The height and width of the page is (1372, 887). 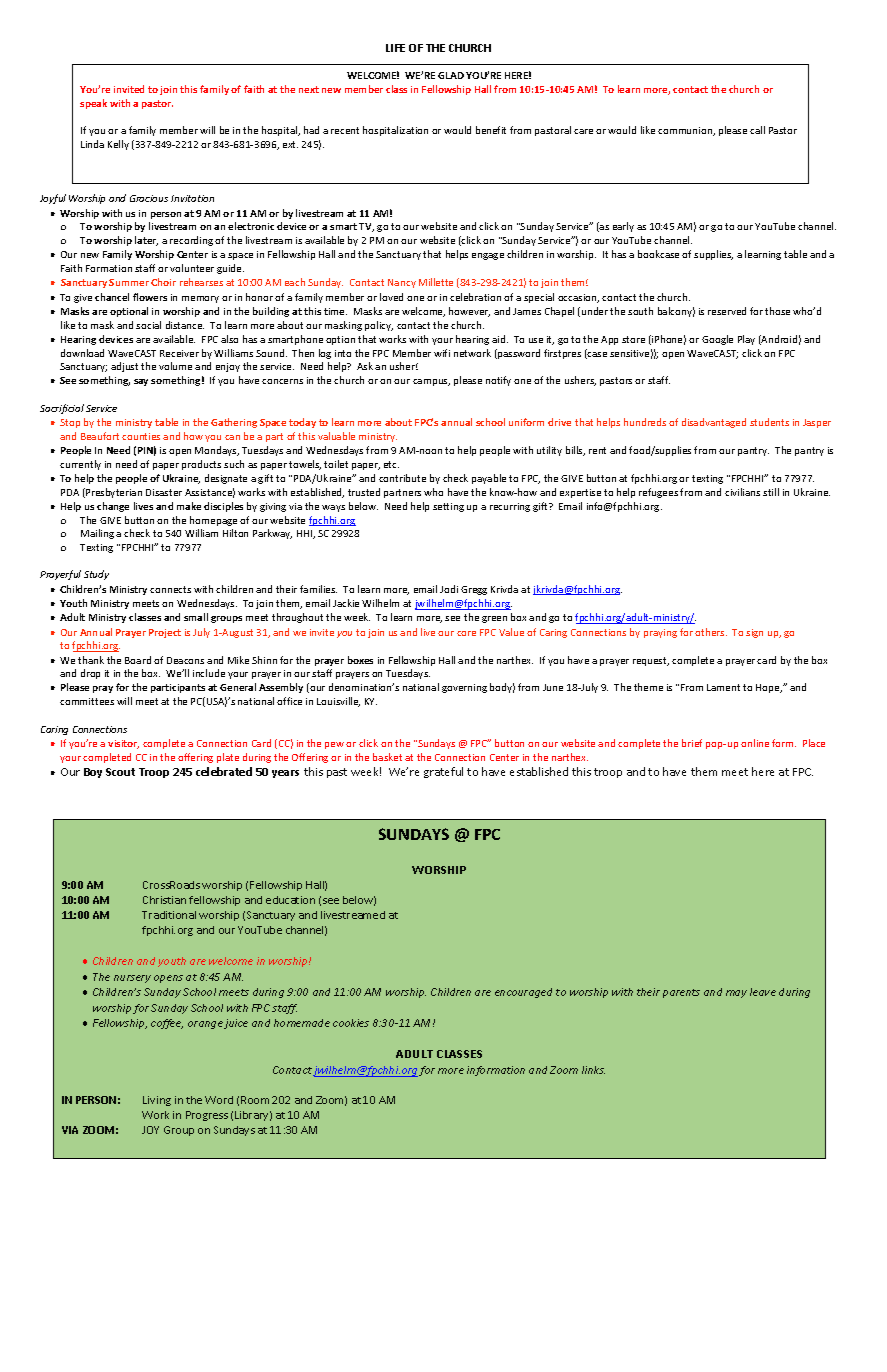 What do you see at coordinates (157, 1101) in the page?
I see `Living` at bounding box center [157, 1101].
